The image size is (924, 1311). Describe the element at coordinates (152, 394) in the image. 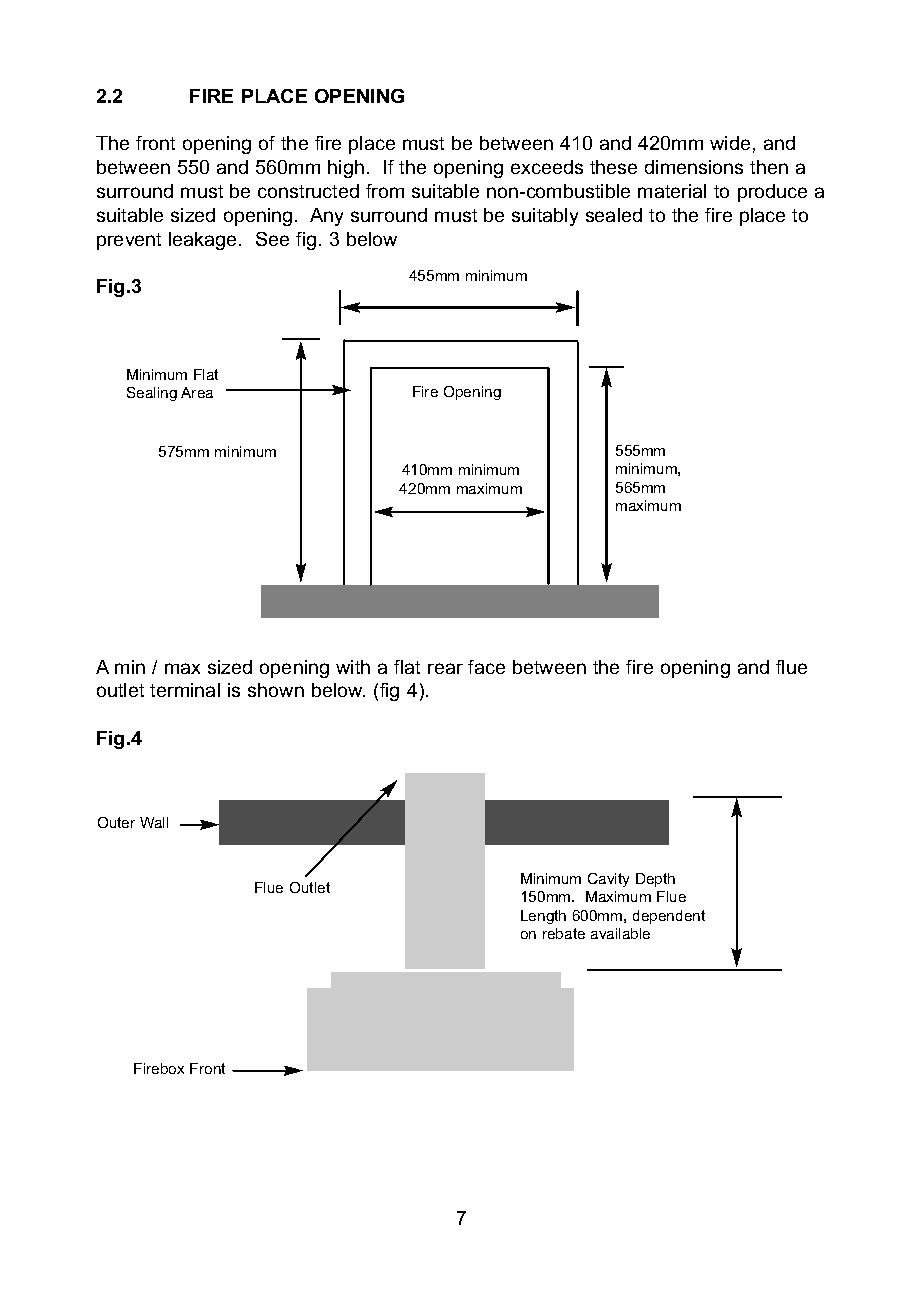

I see `Sealing` at that location.
